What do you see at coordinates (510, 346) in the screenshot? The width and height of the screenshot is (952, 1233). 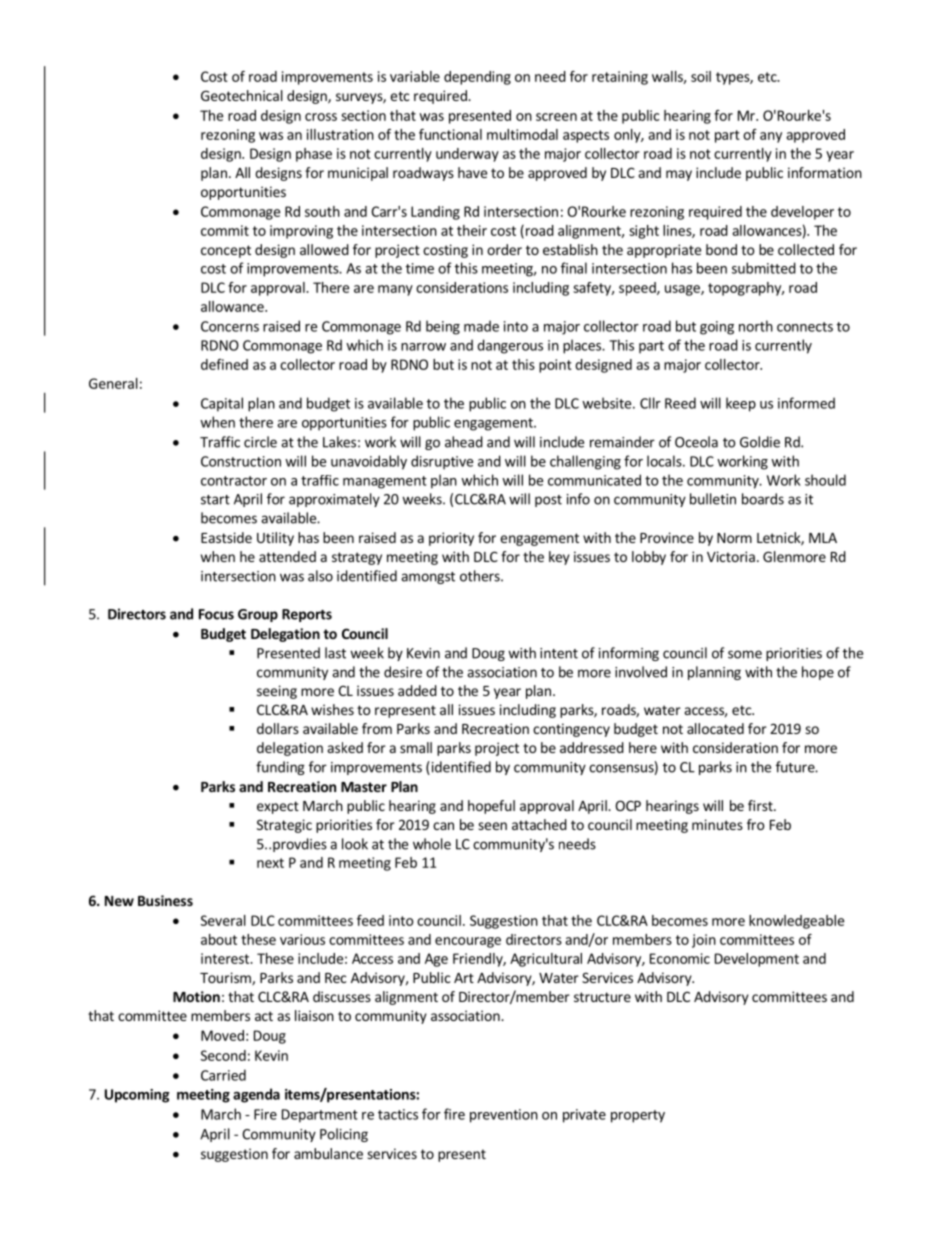 I see `dangerous` at bounding box center [510, 346].
